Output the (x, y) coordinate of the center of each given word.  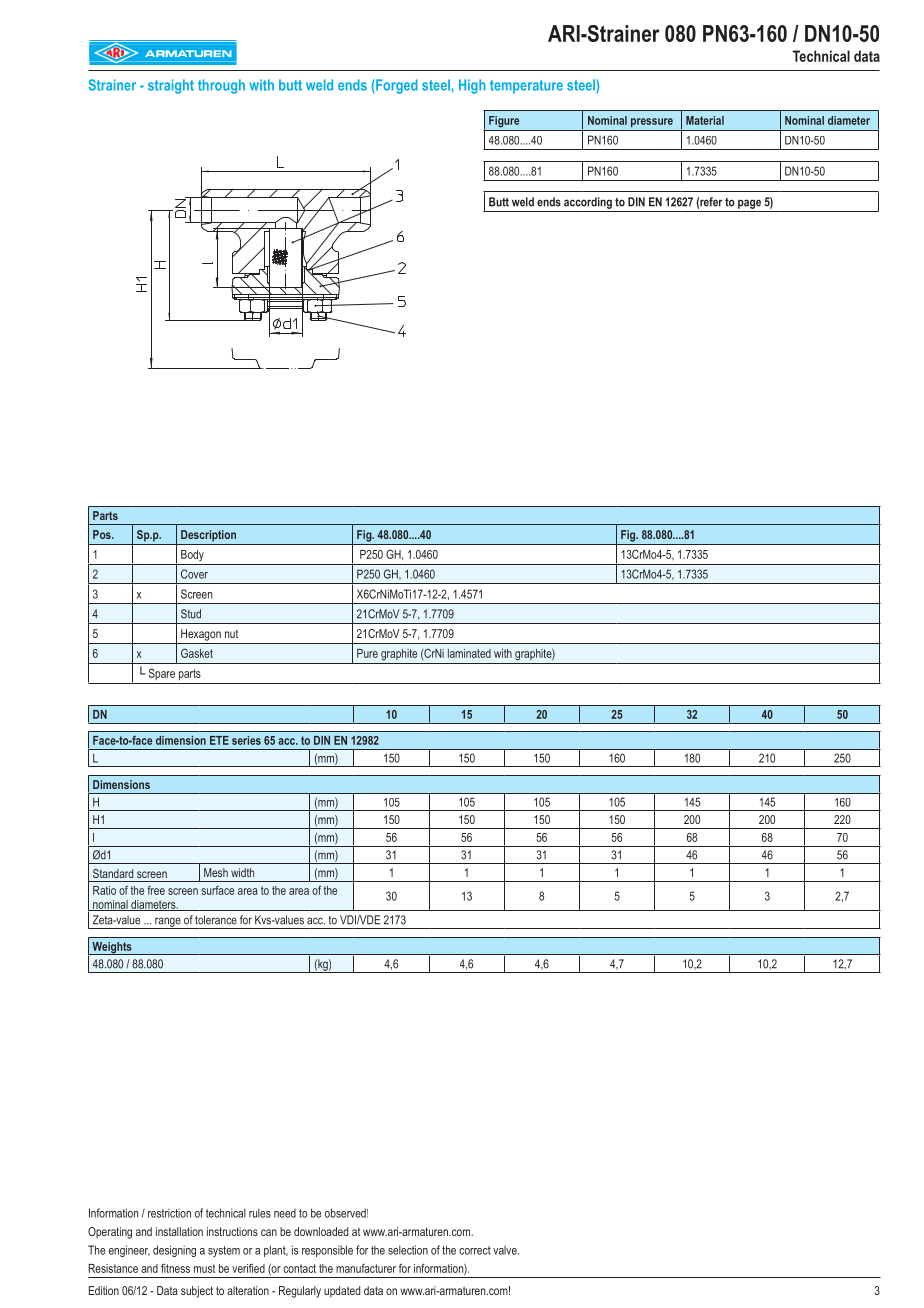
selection (408, 1250)
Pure (367, 653)
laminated (469, 653)
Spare (162, 674)
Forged (396, 86)
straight (171, 86)
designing (174, 1251)
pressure (652, 122)
